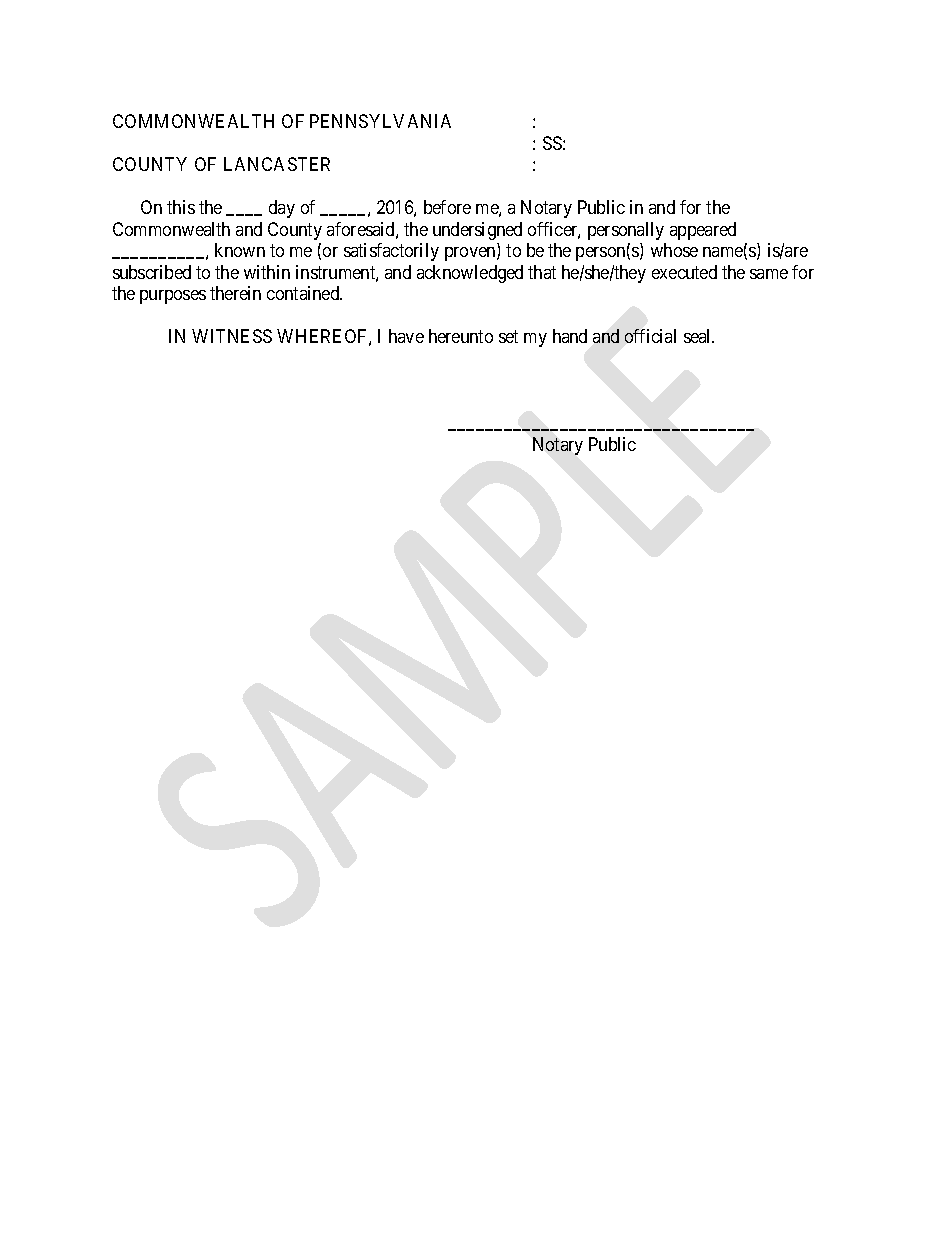  Describe the element at coordinates (477, 231) in the page. I see `undersigned` at that location.
